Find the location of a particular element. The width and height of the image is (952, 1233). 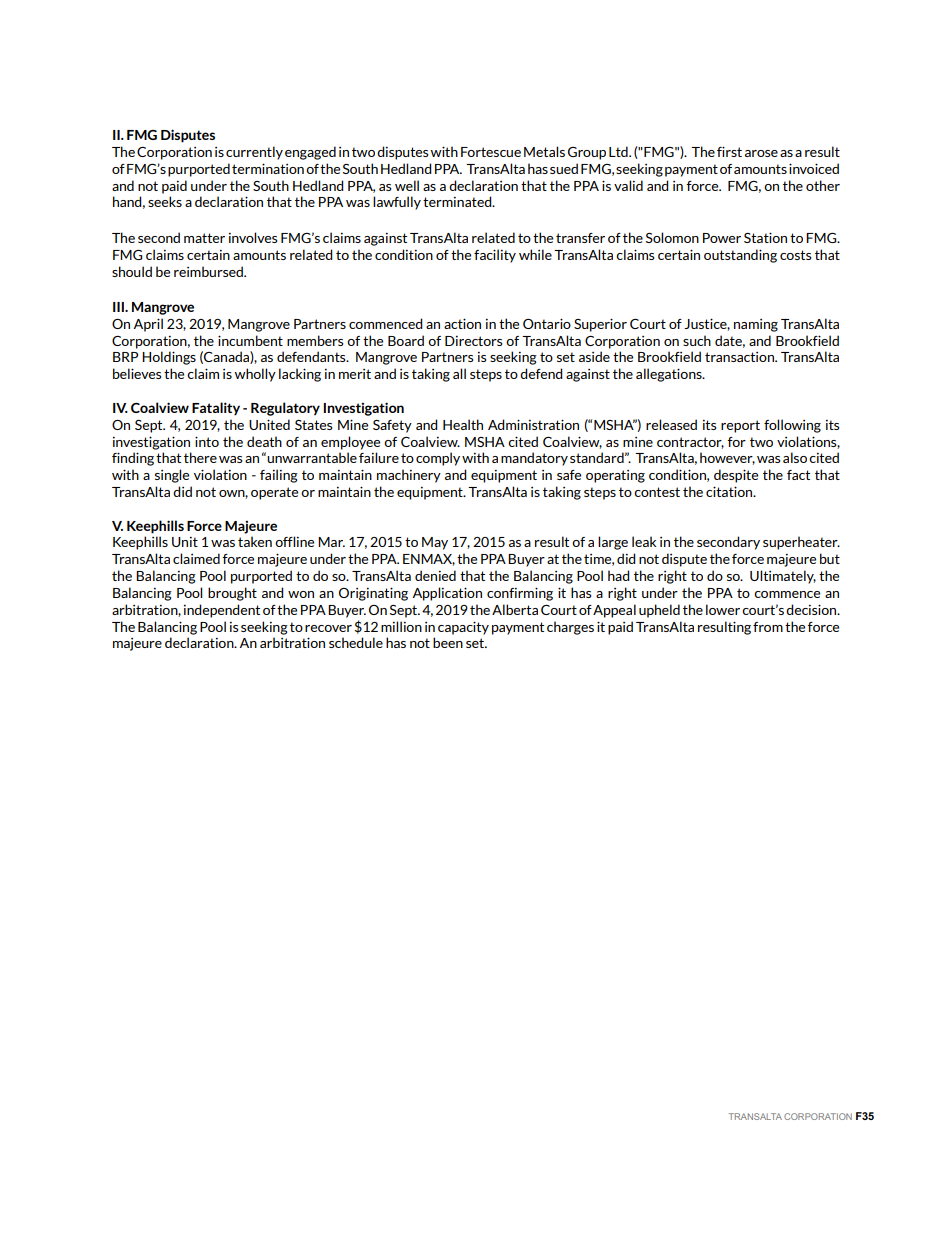

Fatality is located at coordinates (216, 408).
